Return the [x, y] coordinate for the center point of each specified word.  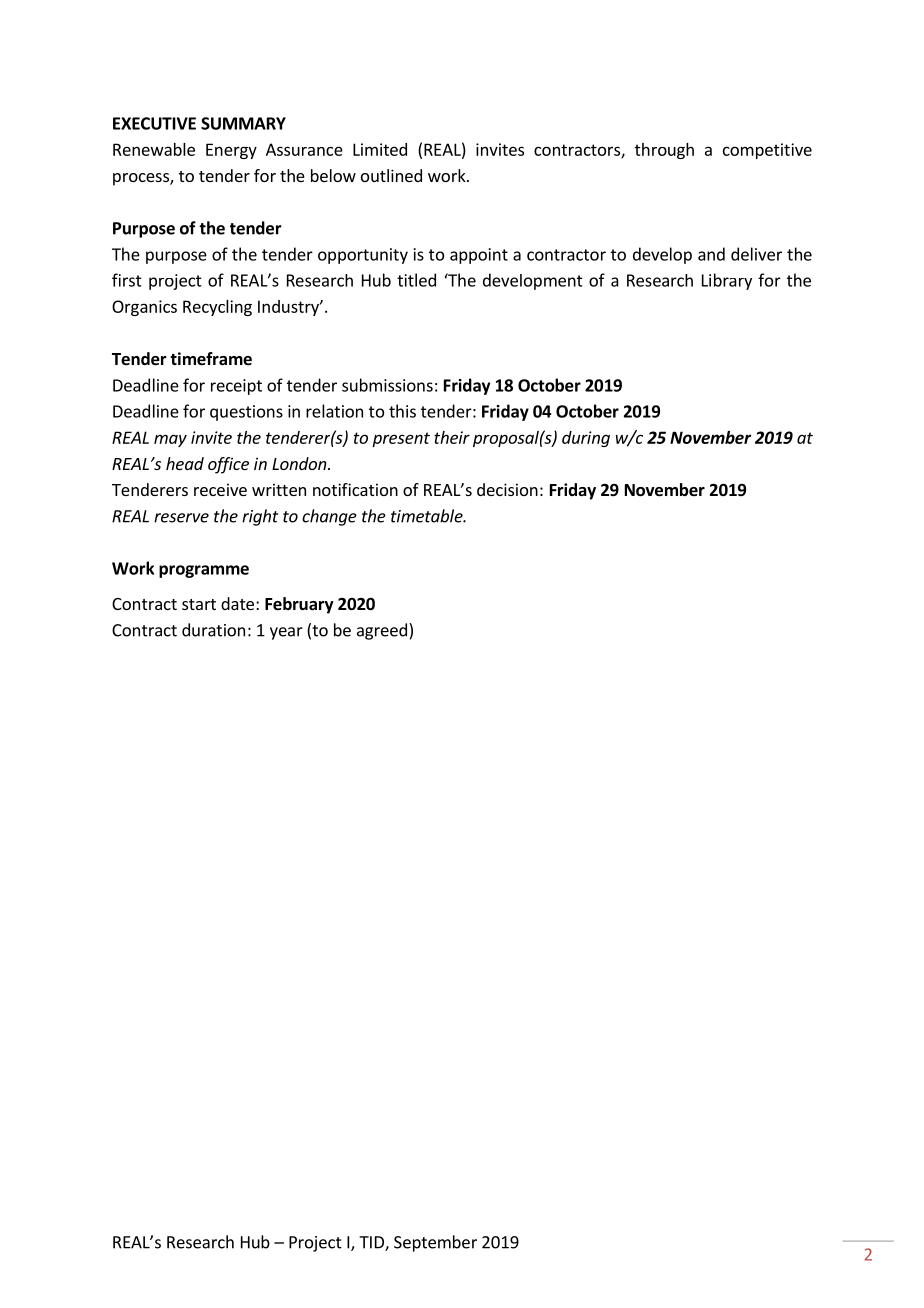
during [586, 439]
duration [213, 630]
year [286, 633]
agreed [382, 631]
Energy [231, 151]
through [664, 151]
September [435, 1243]
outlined [391, 175]
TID [372, 1243]
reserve [181, 518]
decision [507, 489]
